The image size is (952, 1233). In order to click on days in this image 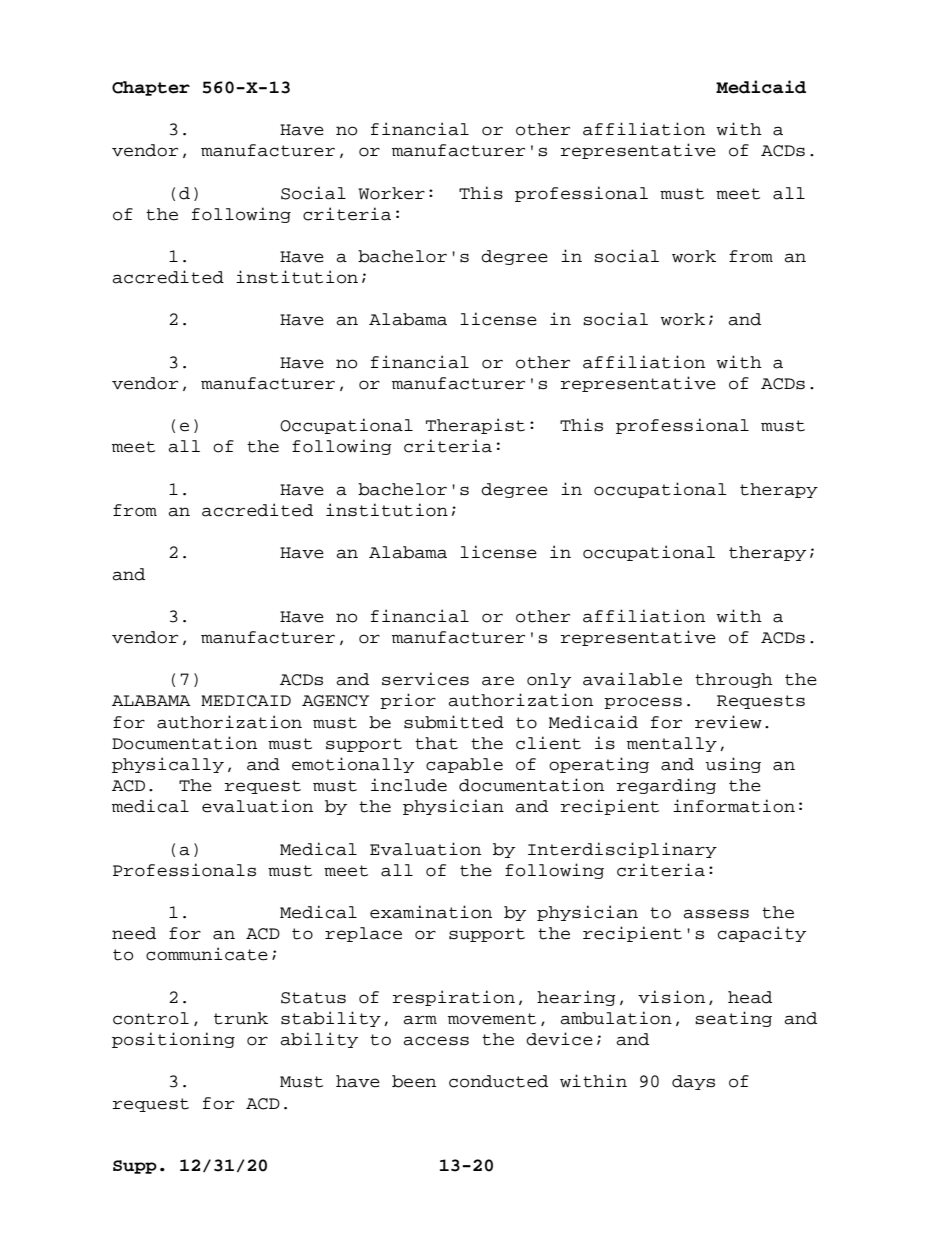, I will do `click(693, 1082)`.
